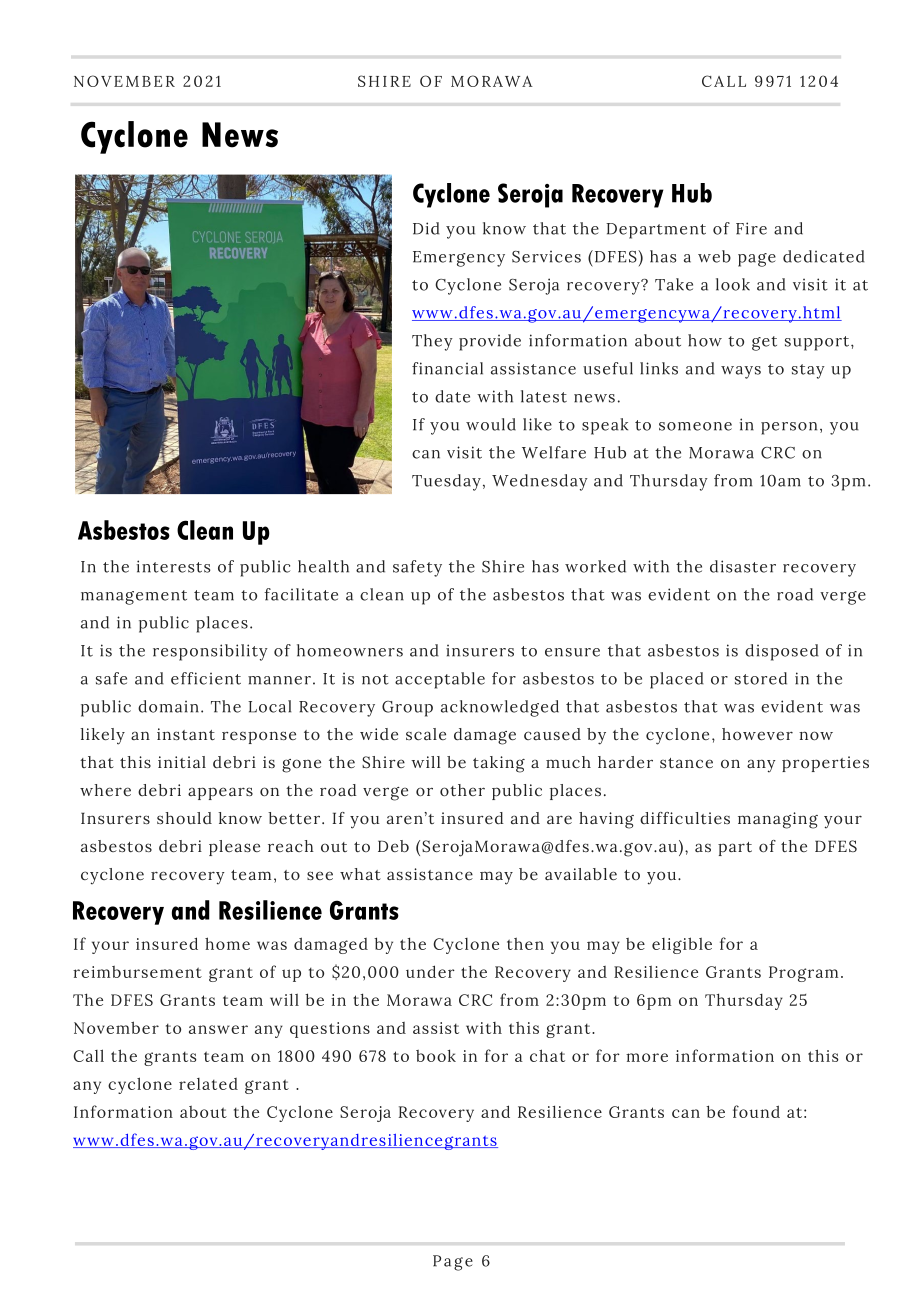  I want to click on efficient, so click(206, 678).
